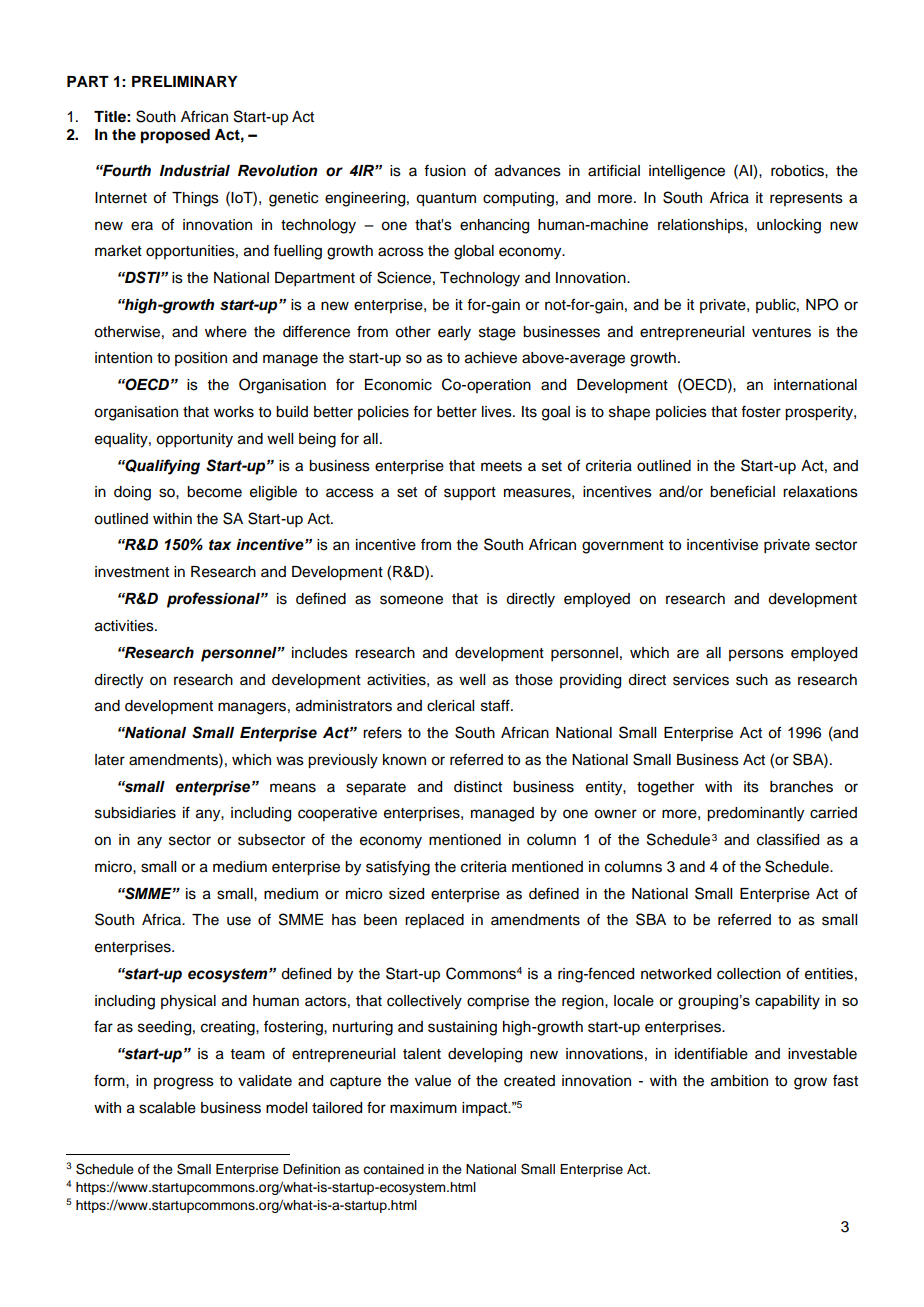 This screenshot has height=1307, width=924. Describe the element at coordinates (491, 358) in the screenshot. I see `achieve` at that location.
